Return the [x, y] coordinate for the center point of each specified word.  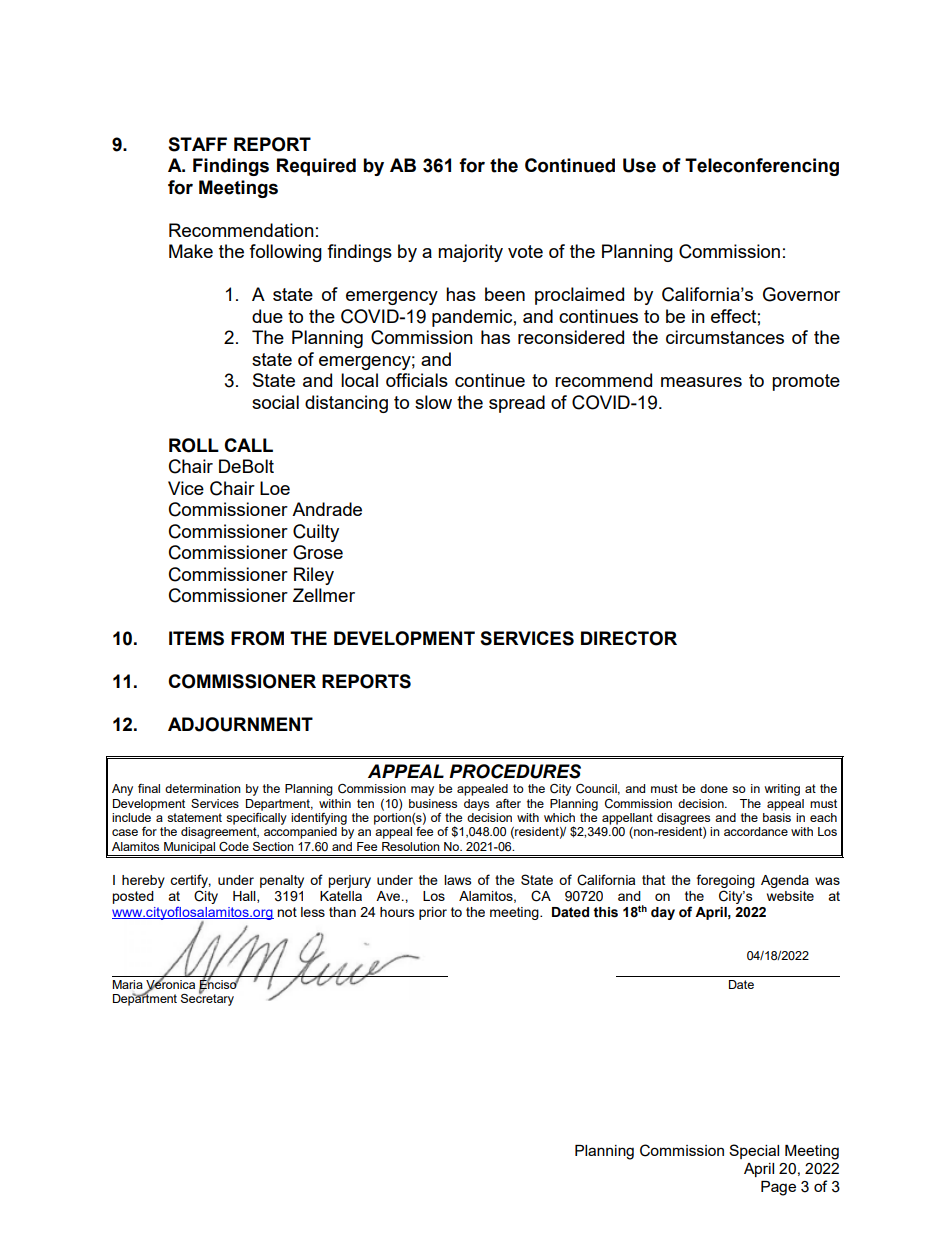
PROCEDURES [515, 771]
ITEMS [196, 638]
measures [701, 382]
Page [778, 1188]
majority [470, 253]
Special [754, 1151]
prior [433, 913]
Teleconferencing [762, 167]
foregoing [726, 881]
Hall [245, 897]
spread [517, 404]
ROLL [194, 445]
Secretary [207, 999]
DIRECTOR [629, 638]
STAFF [197, 144]
